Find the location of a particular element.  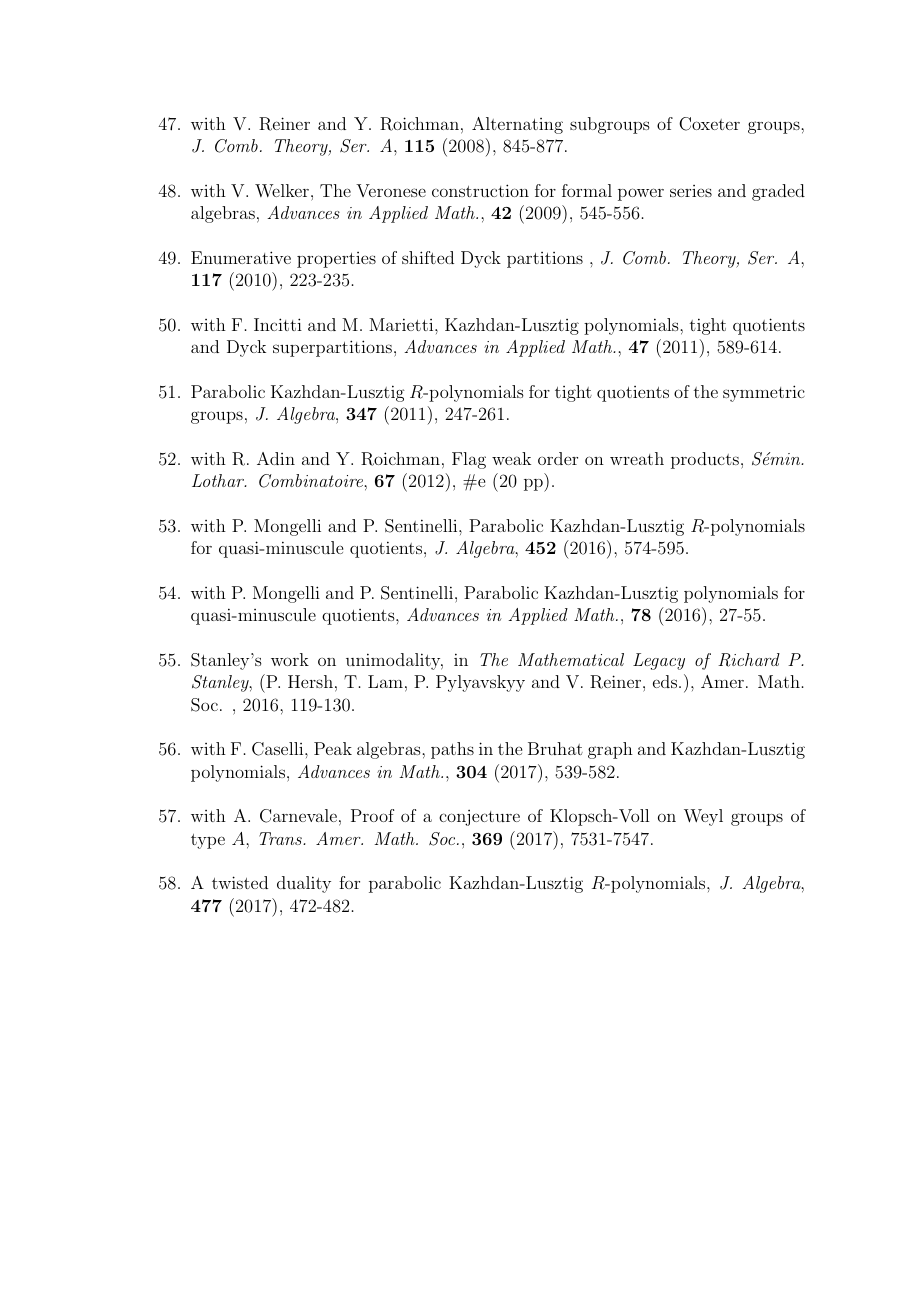

properties is located at coordinates (336, 260).
